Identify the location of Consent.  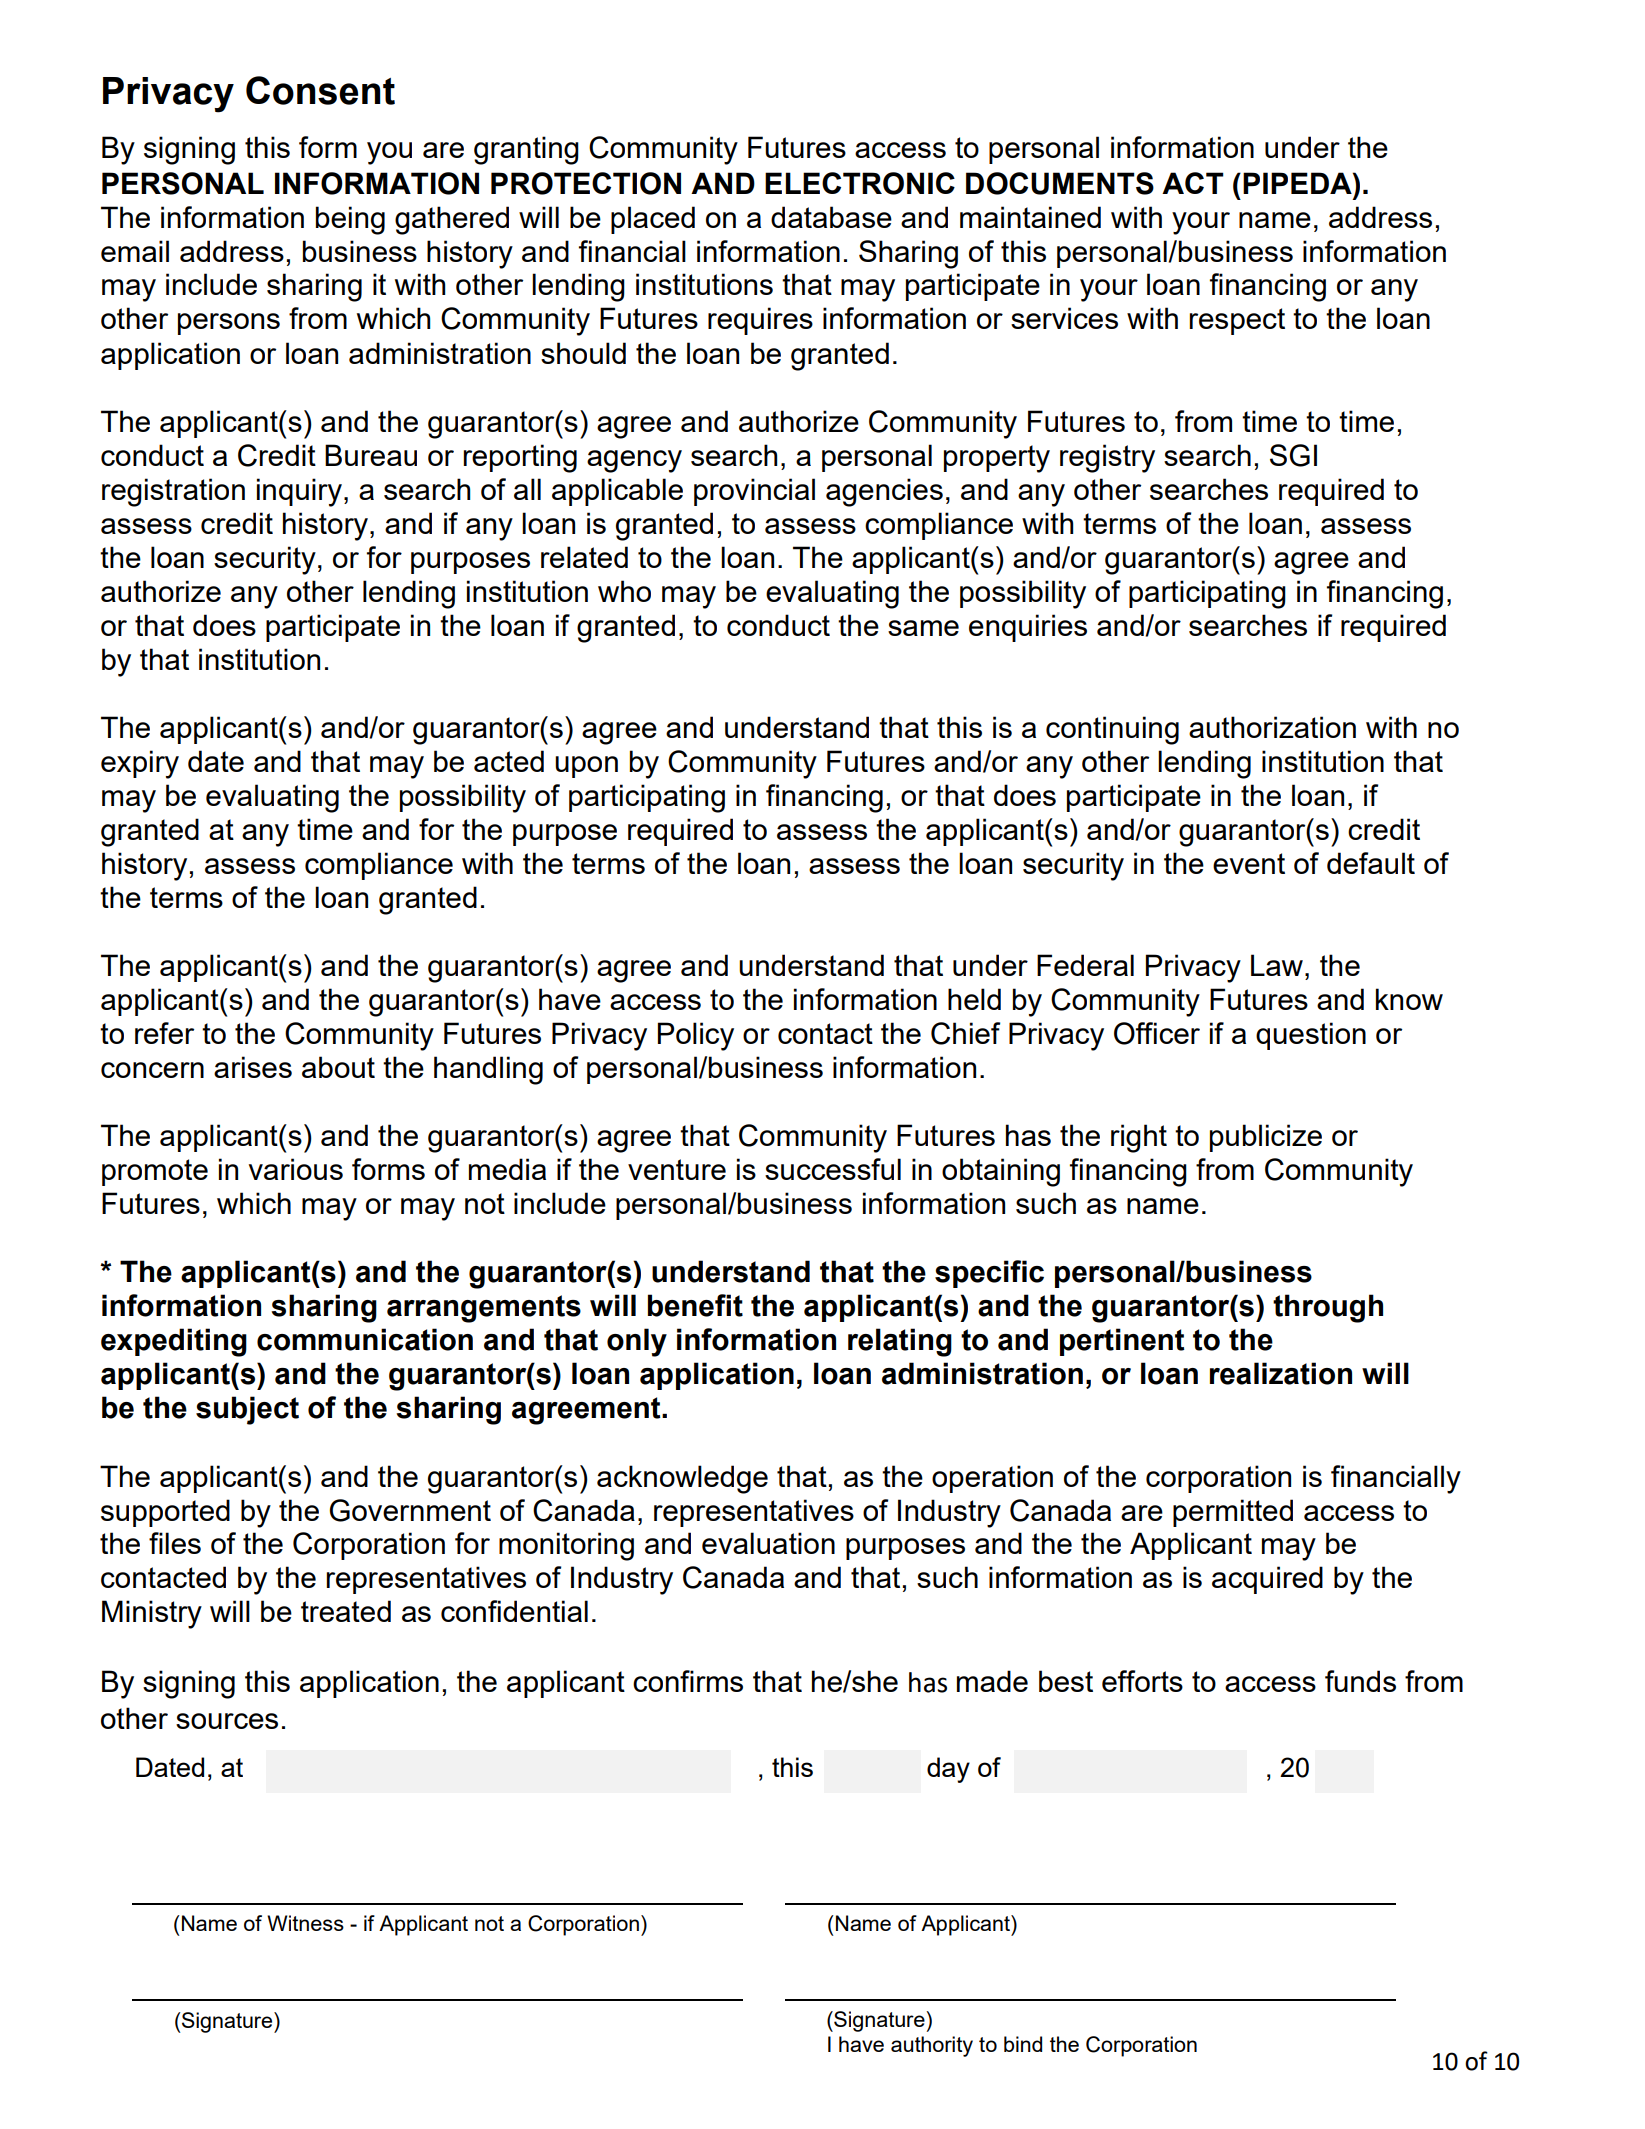
(320, 90).
